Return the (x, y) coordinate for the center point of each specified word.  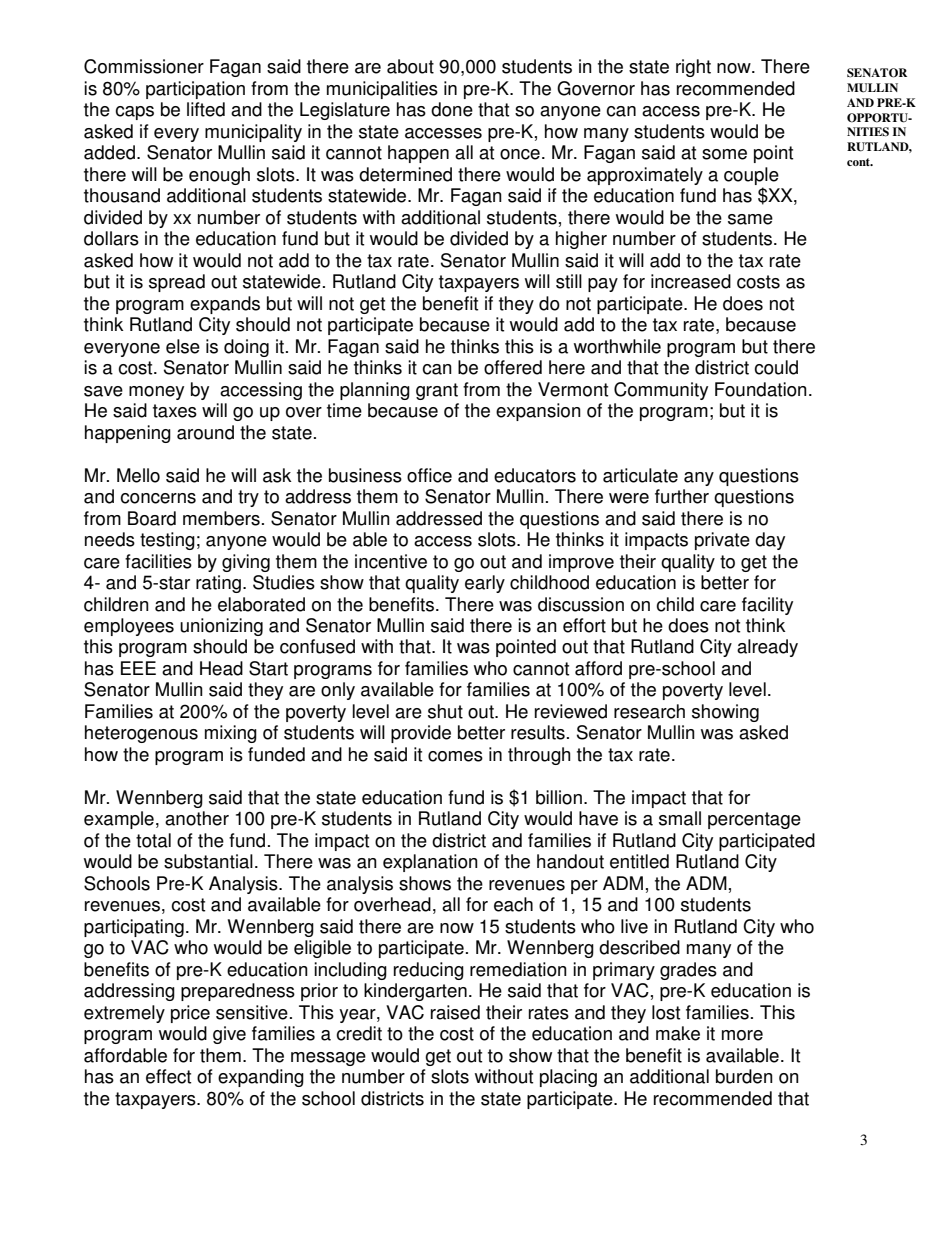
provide (421, 734)
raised (455, 1012)
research (649, 711)
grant (437, 391)
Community (661, 391)
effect (168, 1076)
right (693, 68)
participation (195, 90)
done (452, 109)
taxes (175, 411)
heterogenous (141, 734)
